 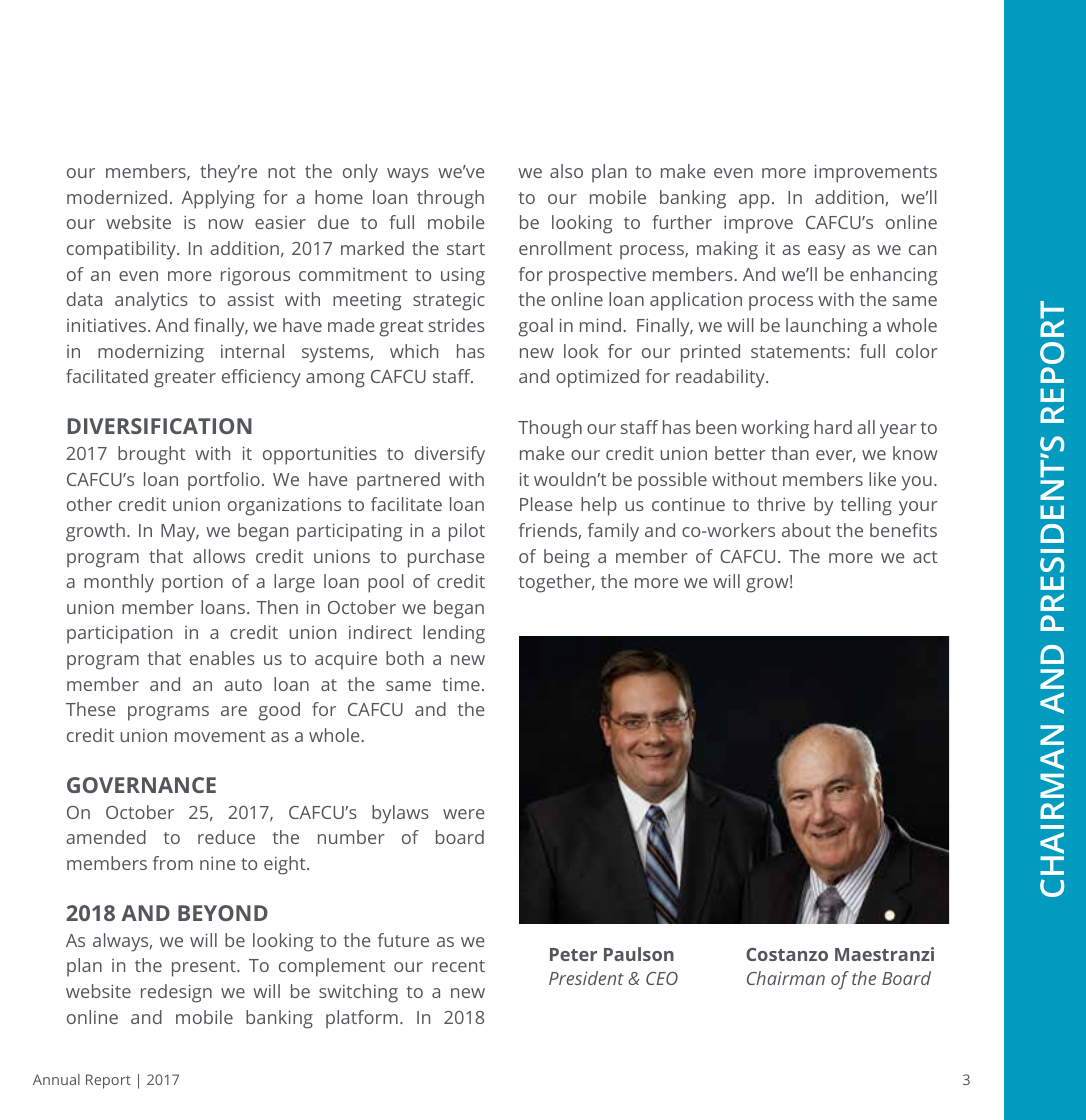 I want to click on redesign, so click(x=176, y=993).
